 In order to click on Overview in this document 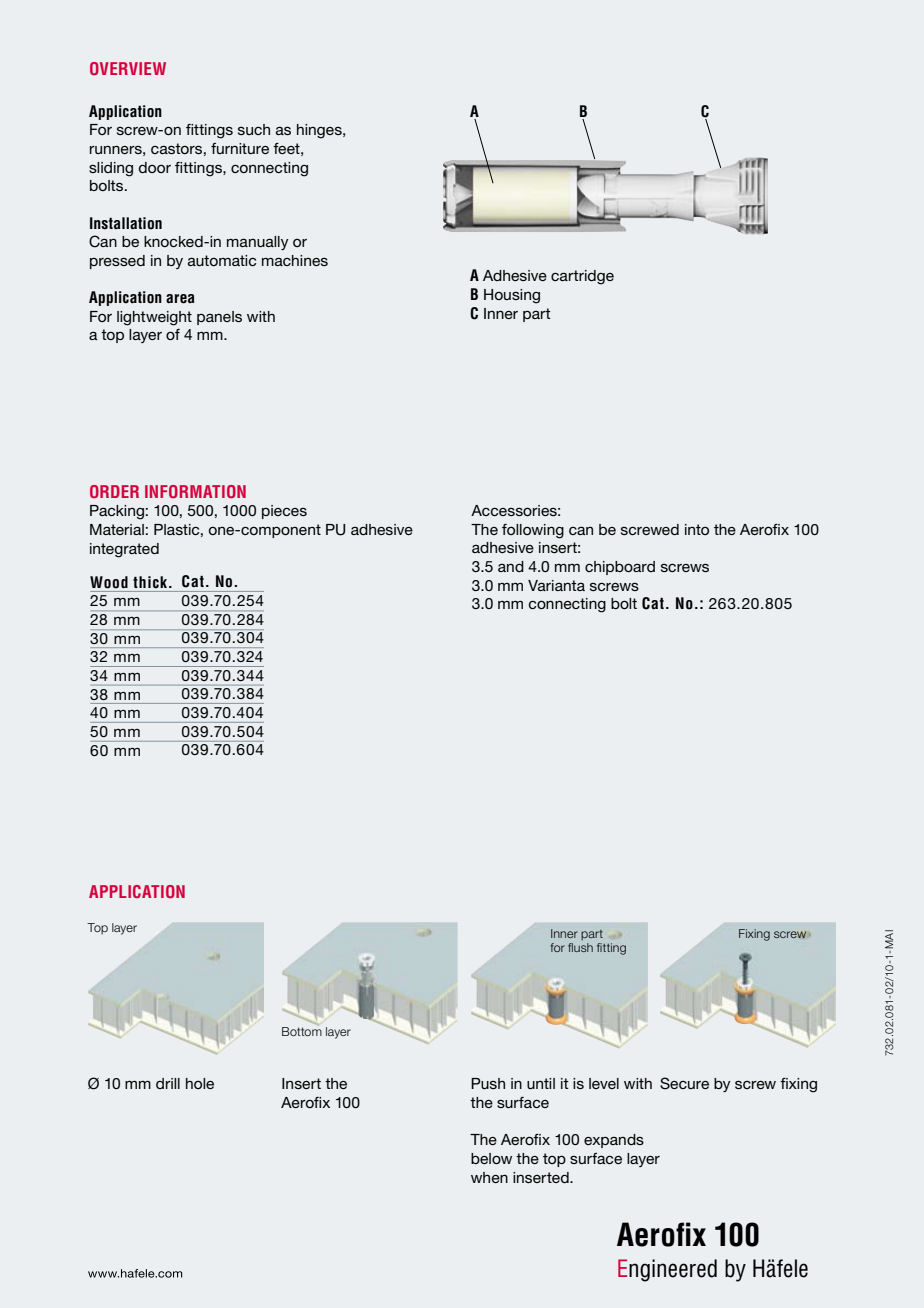, I will do `click(128, 68)`.
